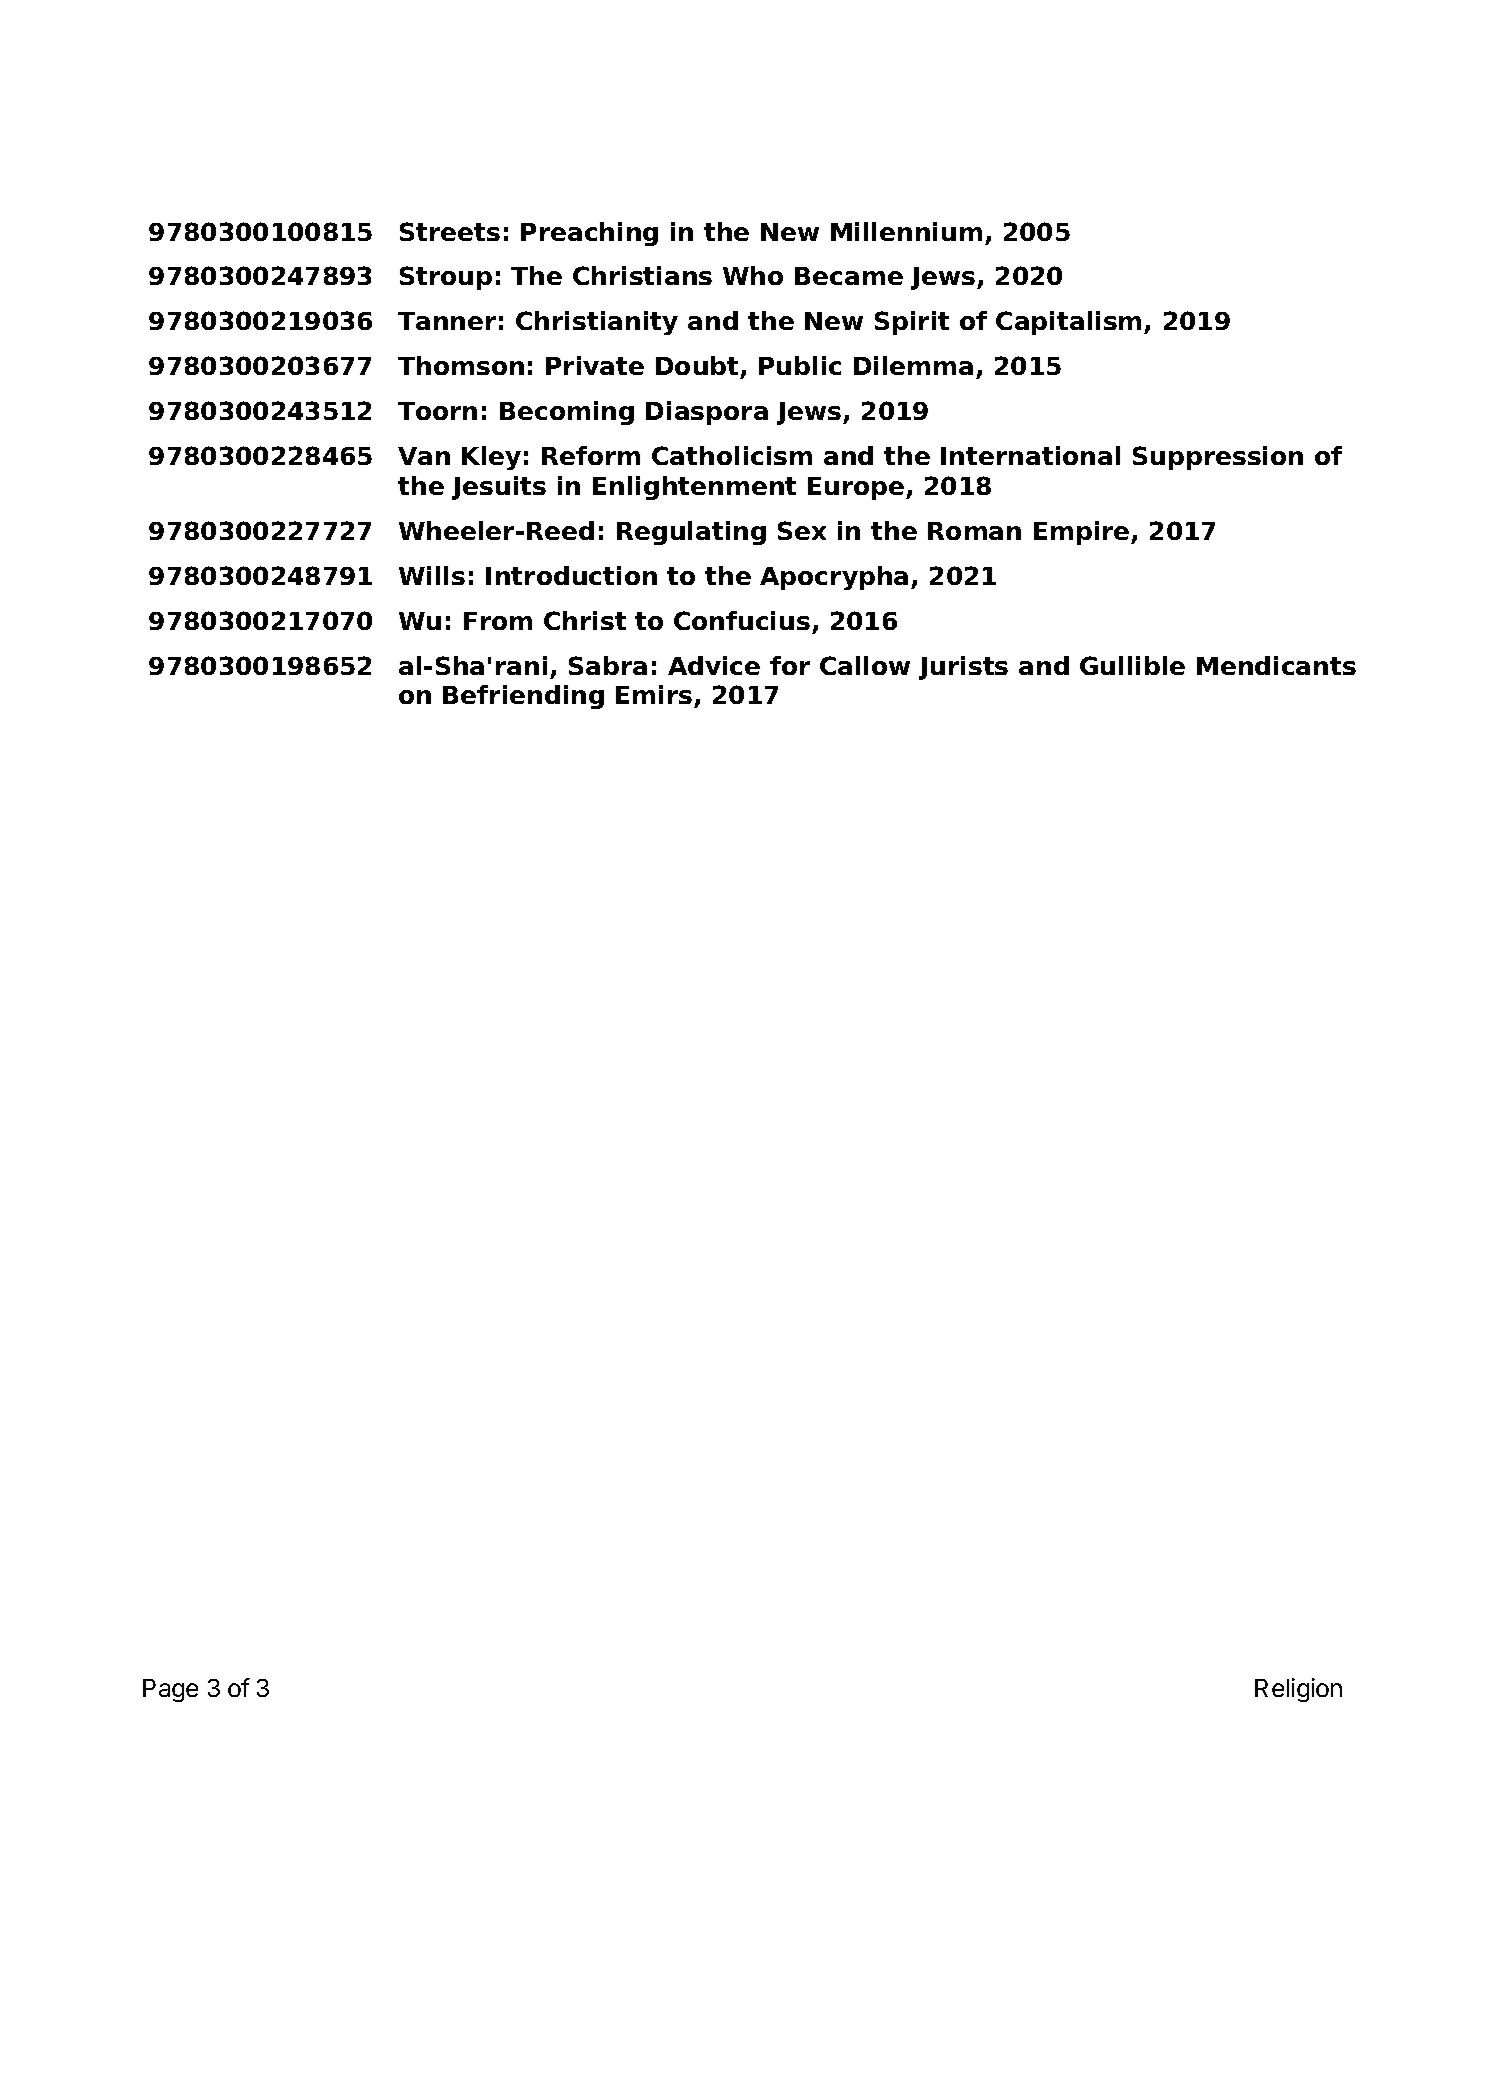  I want to click on Page, so click(170, 1690).
